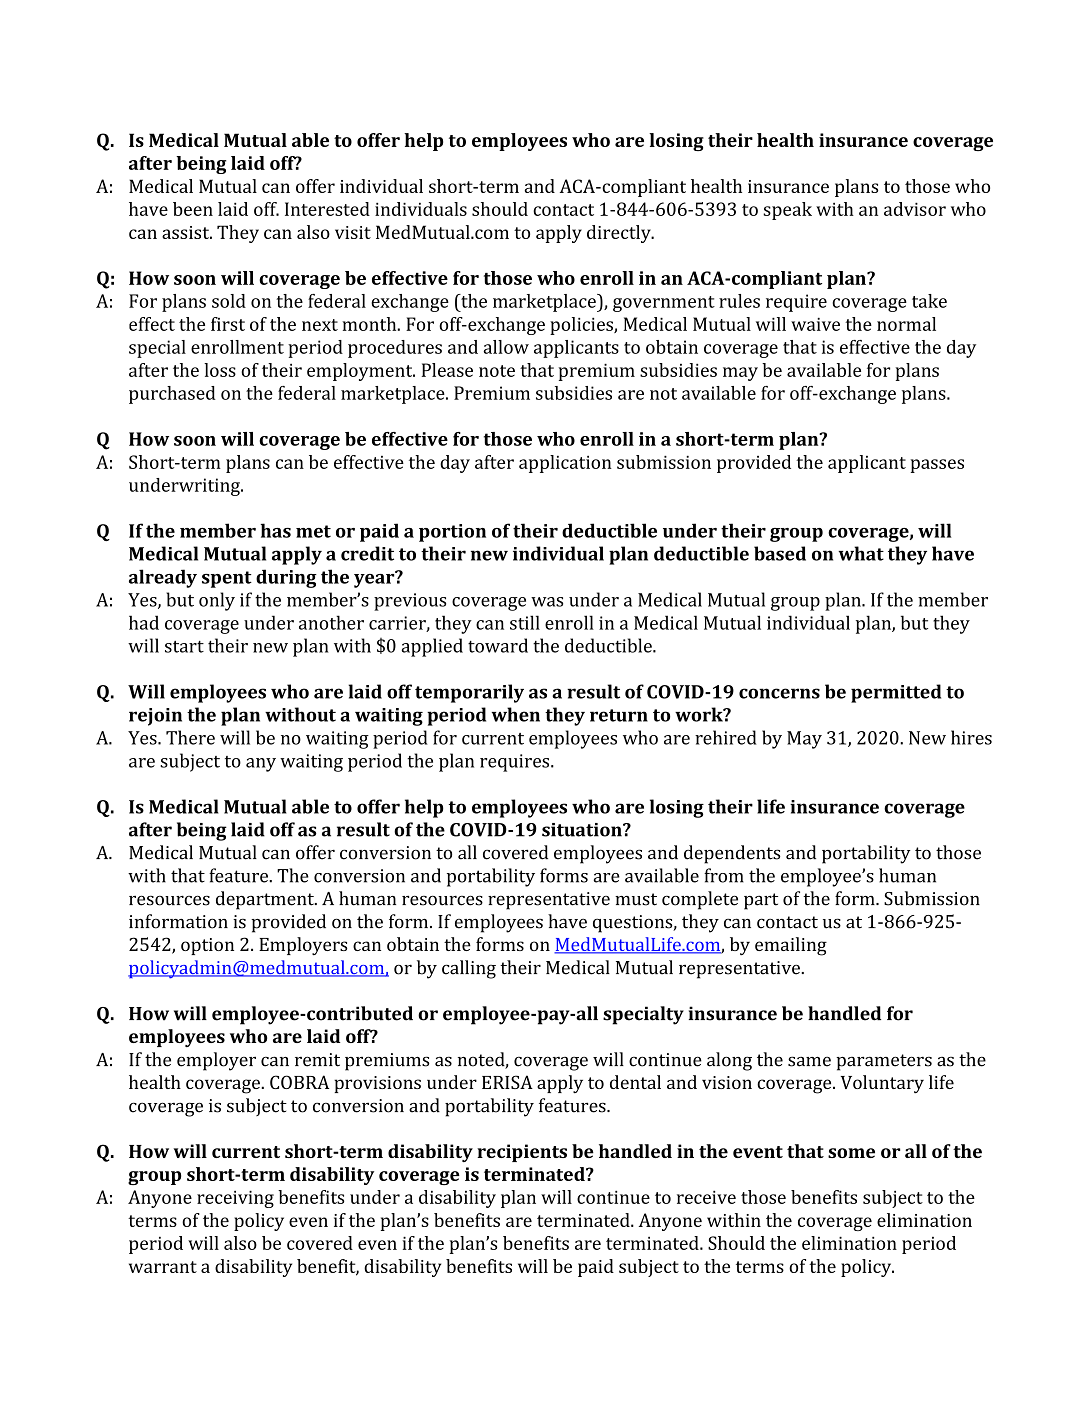 Image resolution: width=1090 pixels, height=1411 pixels. Describe the element at coordinates (235, 1199) in the screenshot. I see `receiving` at that location.
